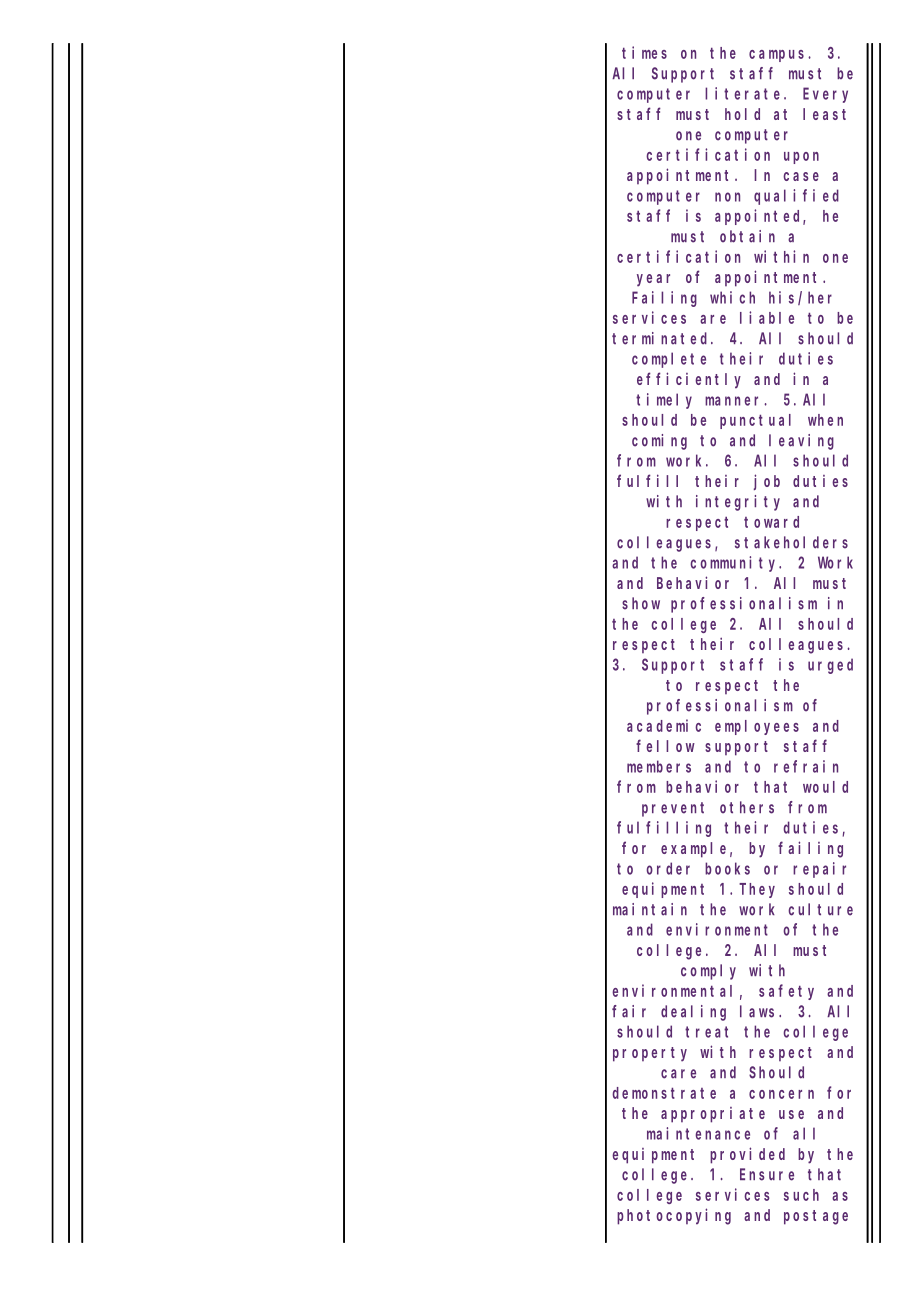 The image size is (924, 1308). I want to click on would, so click(825, 787).
